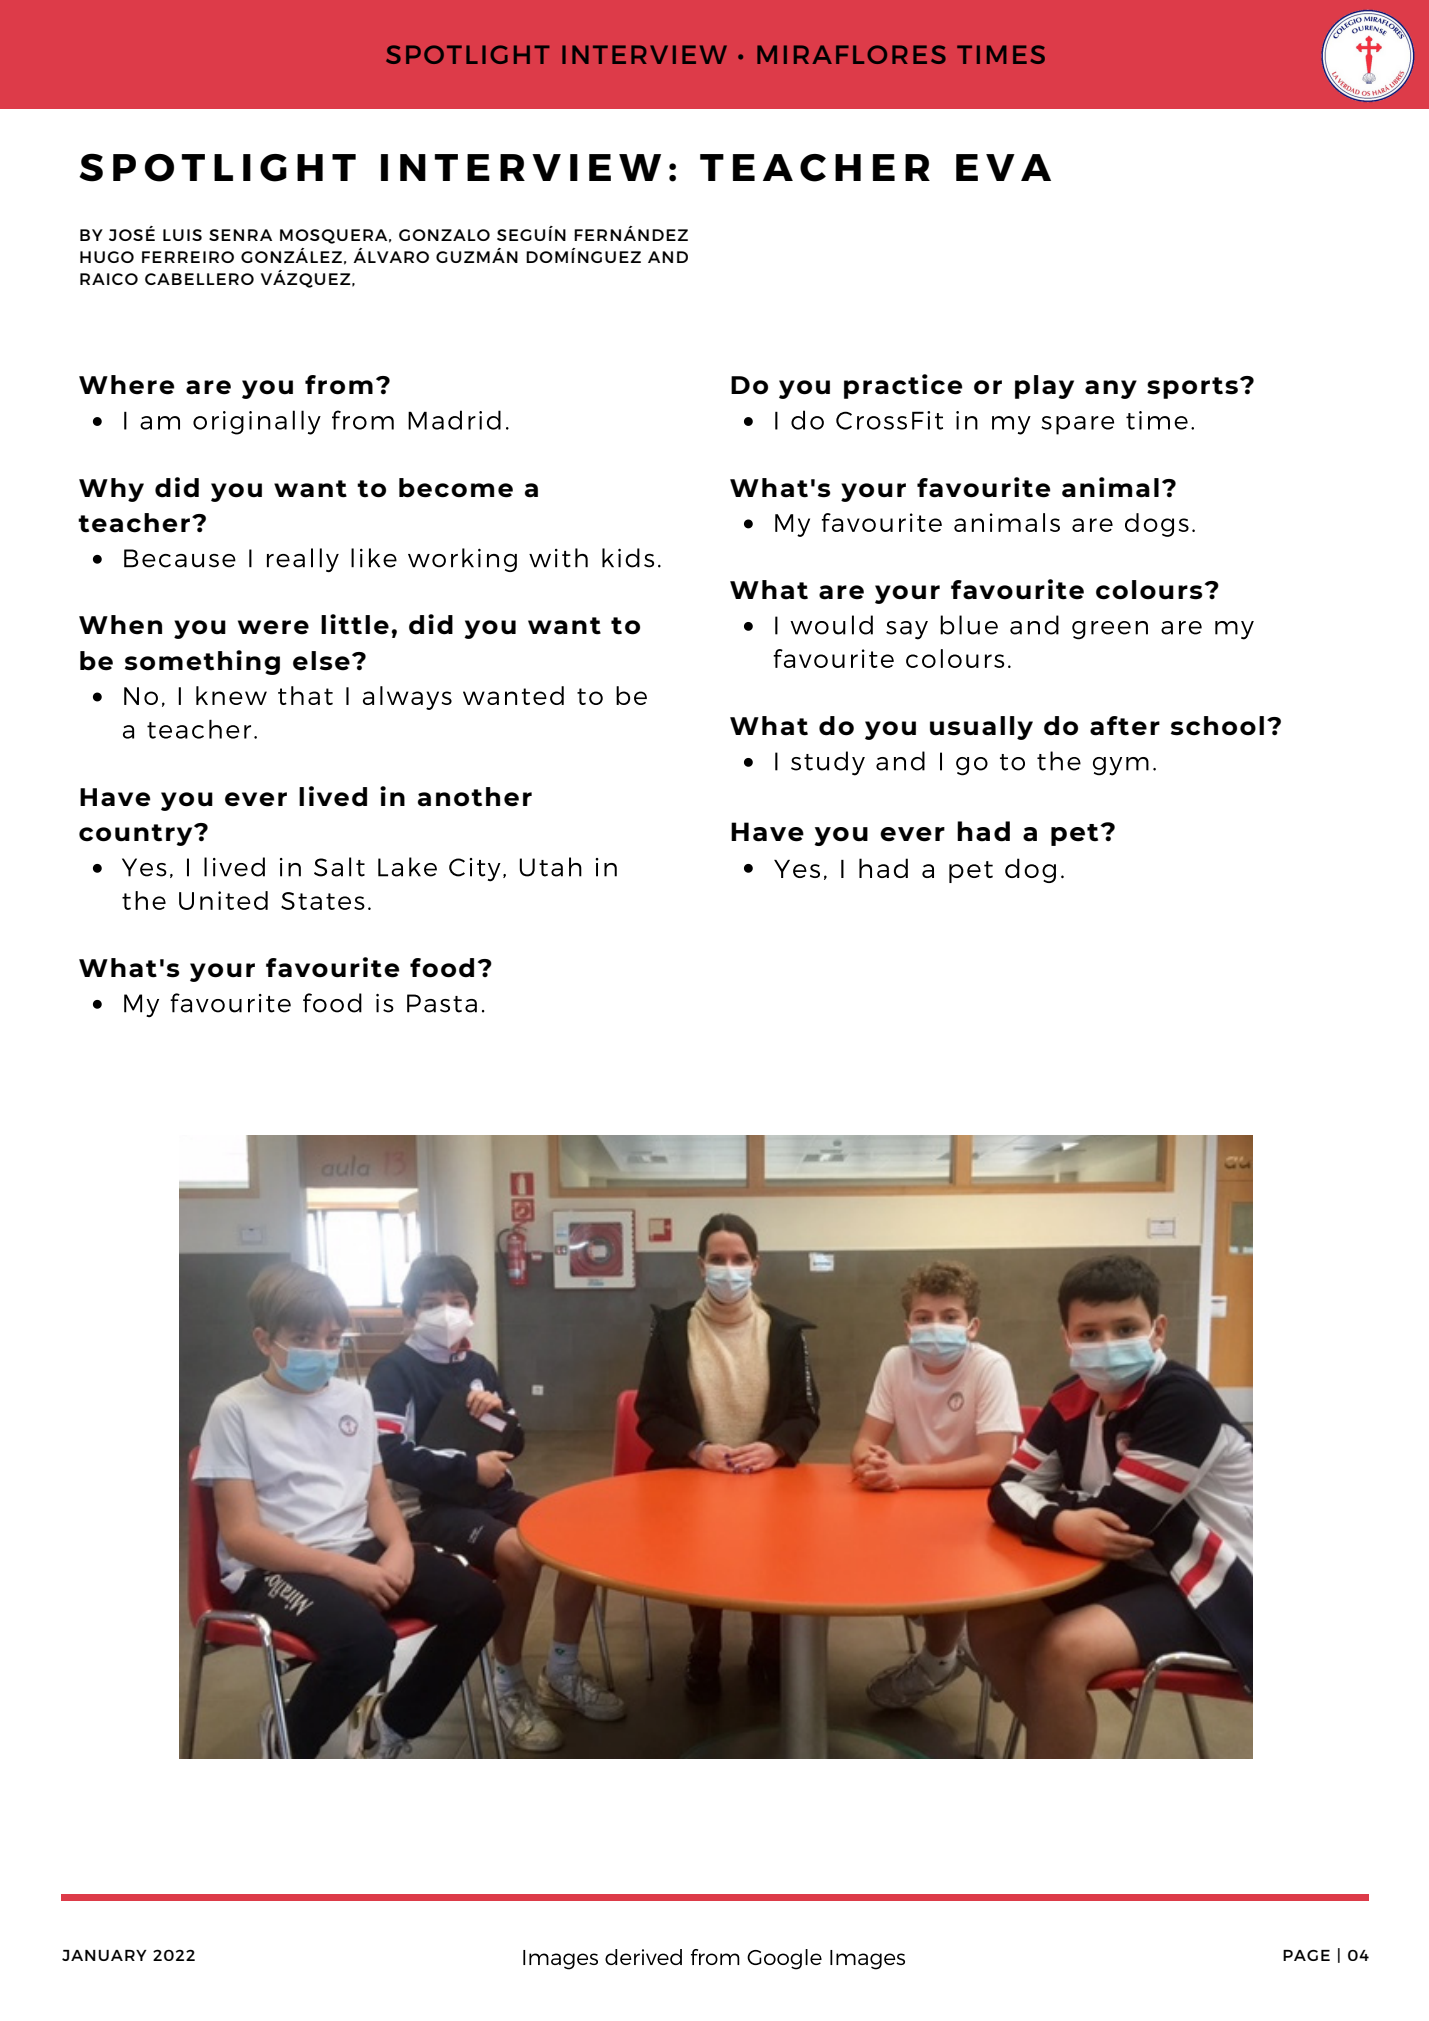 This screenshot has width=1429, height=2021. I want to click on Pasta, so click(442, 1003).
